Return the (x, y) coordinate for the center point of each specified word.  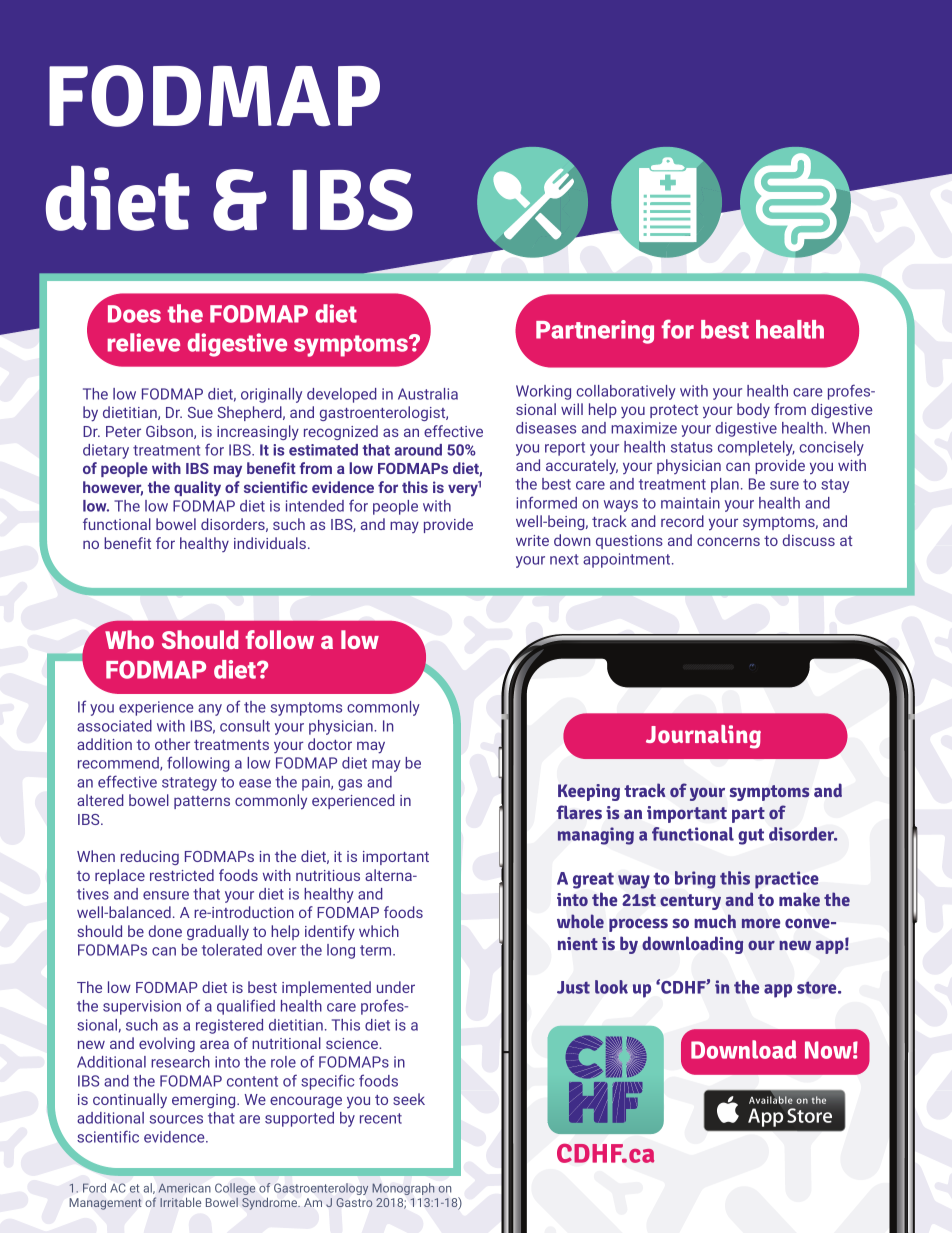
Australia (428, 394)
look (611, 987)
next (564, 559)
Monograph (403, 1189)
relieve (144, 342)
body (753, 410)
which (379, 931)
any (210, 710)
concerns (728, 541)
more (761, 923)
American (184, 1188)
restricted (182, 875)
